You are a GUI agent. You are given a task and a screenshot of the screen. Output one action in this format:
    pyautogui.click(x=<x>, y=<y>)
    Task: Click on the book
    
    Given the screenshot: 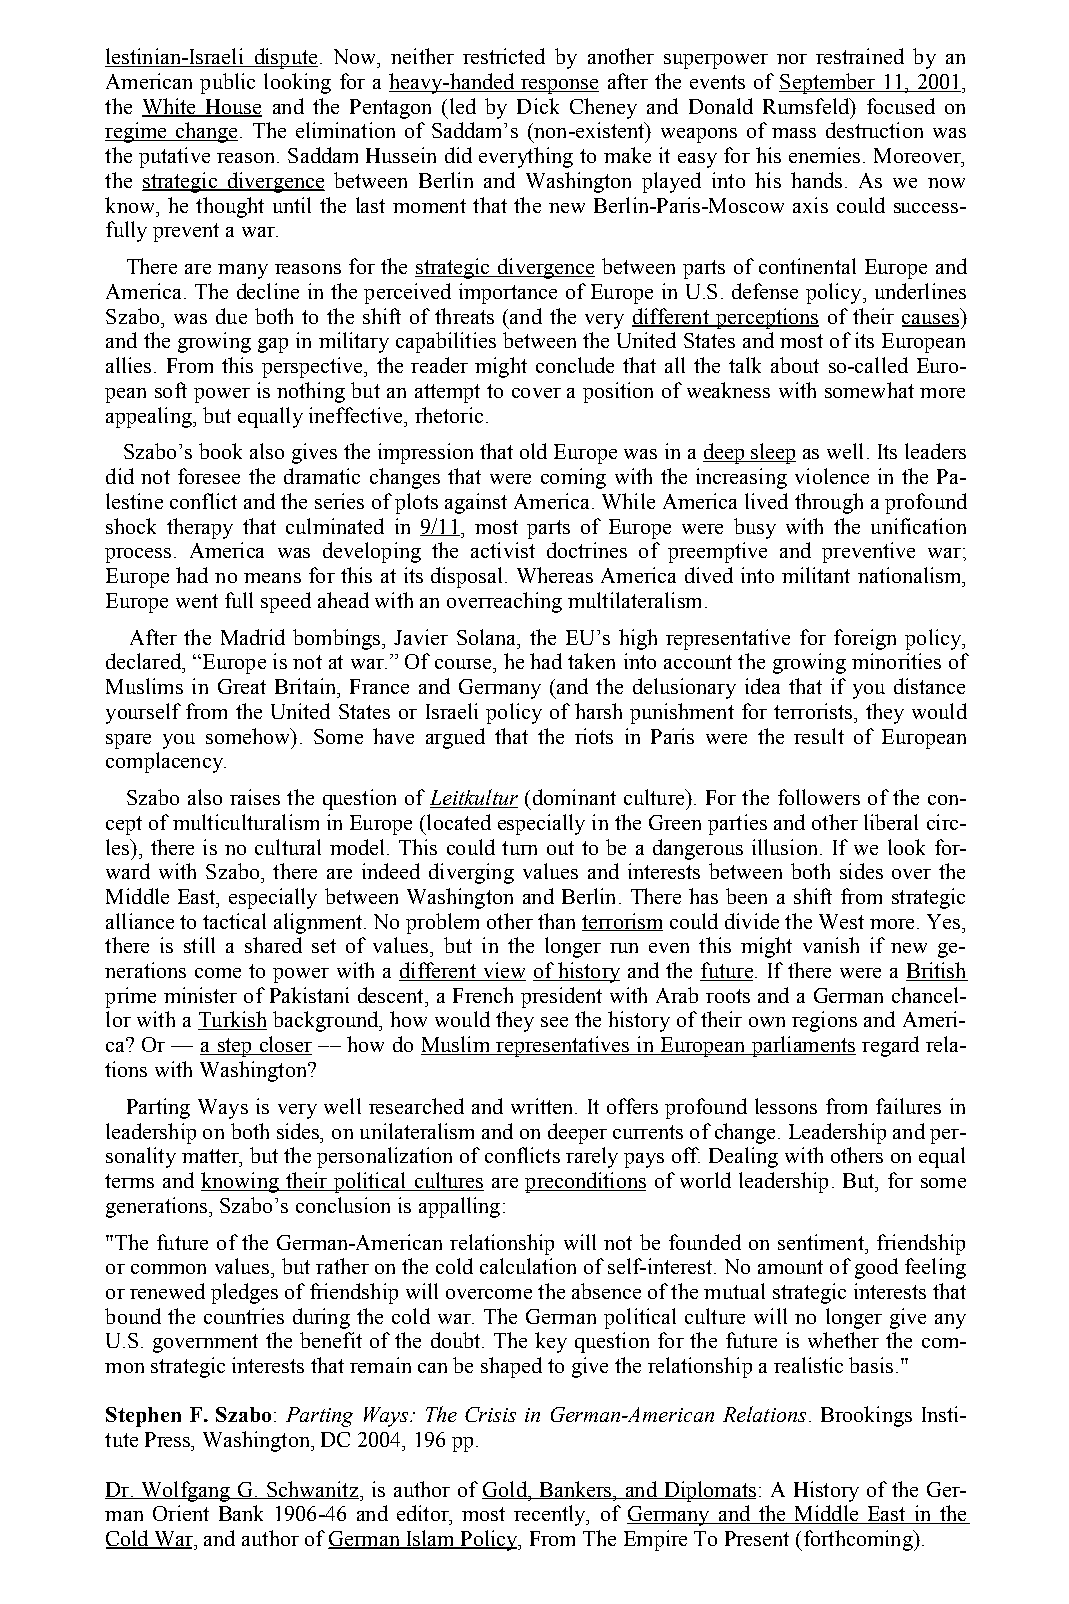 What is the action you would take?
    pyautogui.click(x=220, y=451)
